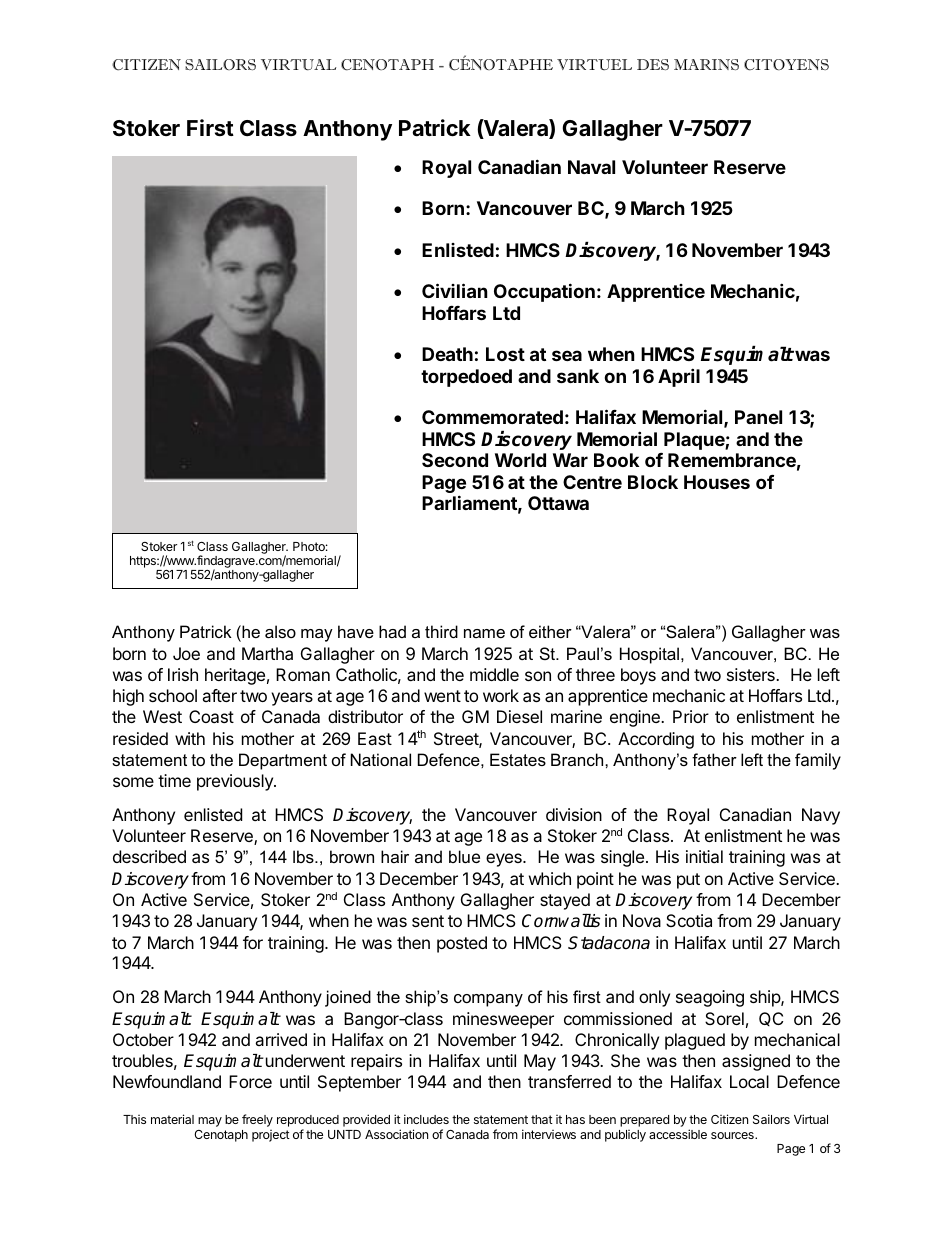 Image resolution: width=952 pixels, height=1233 pixels. I want to click on described, so click(149, 856).
